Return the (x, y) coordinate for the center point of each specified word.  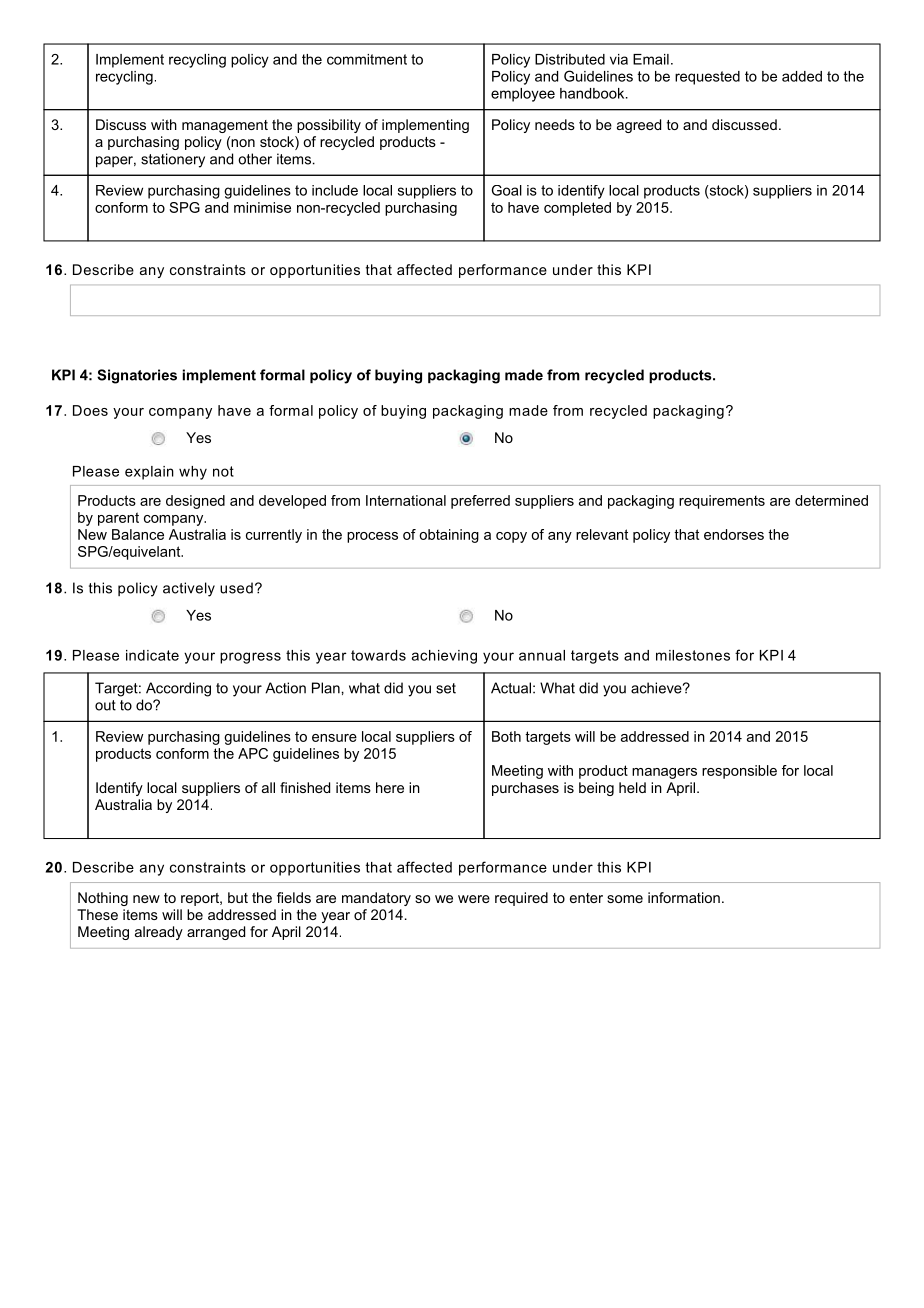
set (446, 688)
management (225, 126)
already (159, 933)
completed (577, 209)
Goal (507, 190)
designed (195, 502)
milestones (693, 655)
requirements (722, 502)
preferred (480, 502)
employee (523, 95)
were (474, 899)
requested (707, 78)
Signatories (137, 376)
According (178, 689)
